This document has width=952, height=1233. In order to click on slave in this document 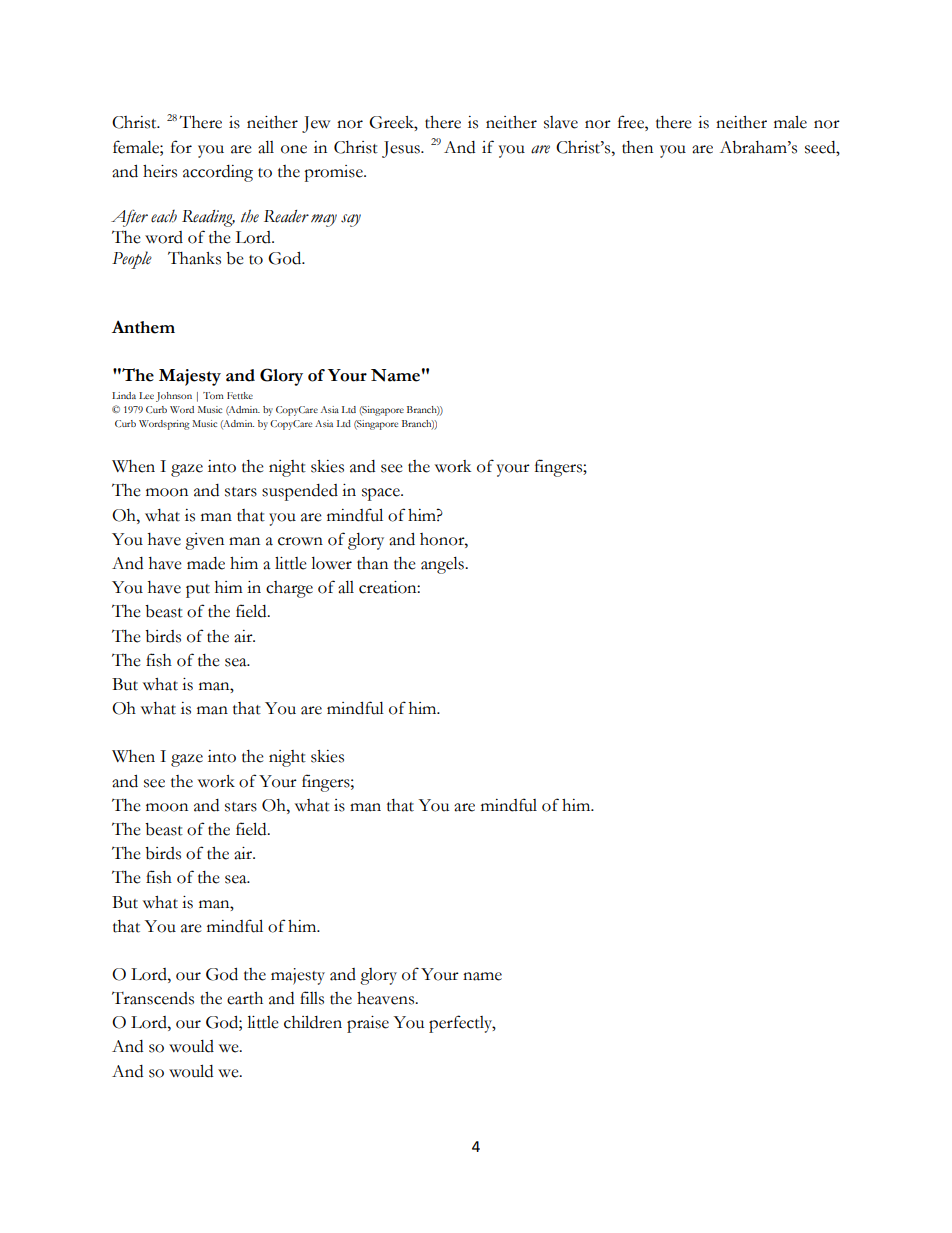, I will do `click(561, 122)`.
